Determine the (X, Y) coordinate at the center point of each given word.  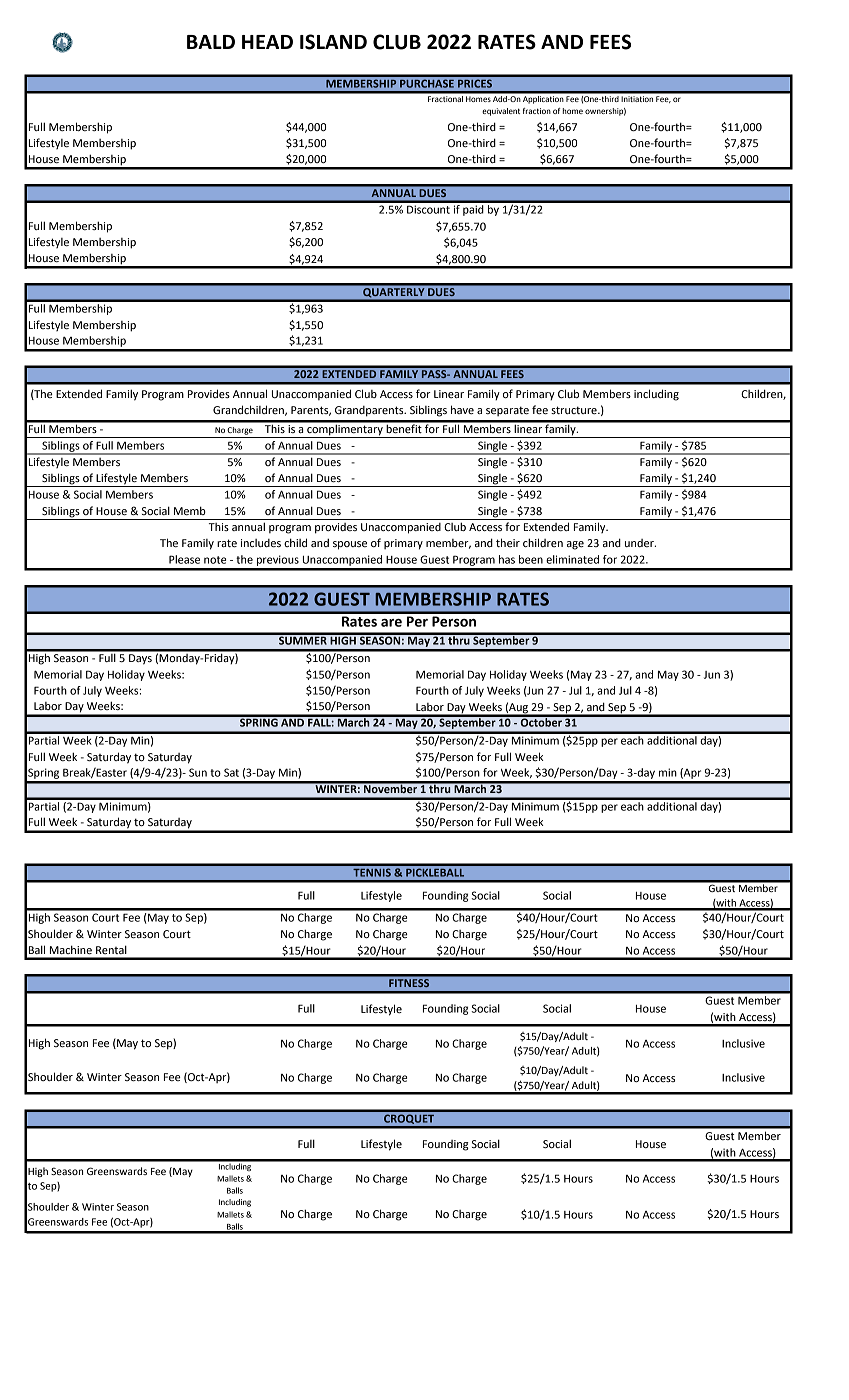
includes (261, 543)
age (575, 545)
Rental (111, 949)
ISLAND (333, 42)
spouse (350, 545)
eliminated (572, 559)
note (215, 560)
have (462, 410)
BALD (211, 42)
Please (184, 559)
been (531, 559)
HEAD (267, 42)
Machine (71, 950)
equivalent (501, 112)
